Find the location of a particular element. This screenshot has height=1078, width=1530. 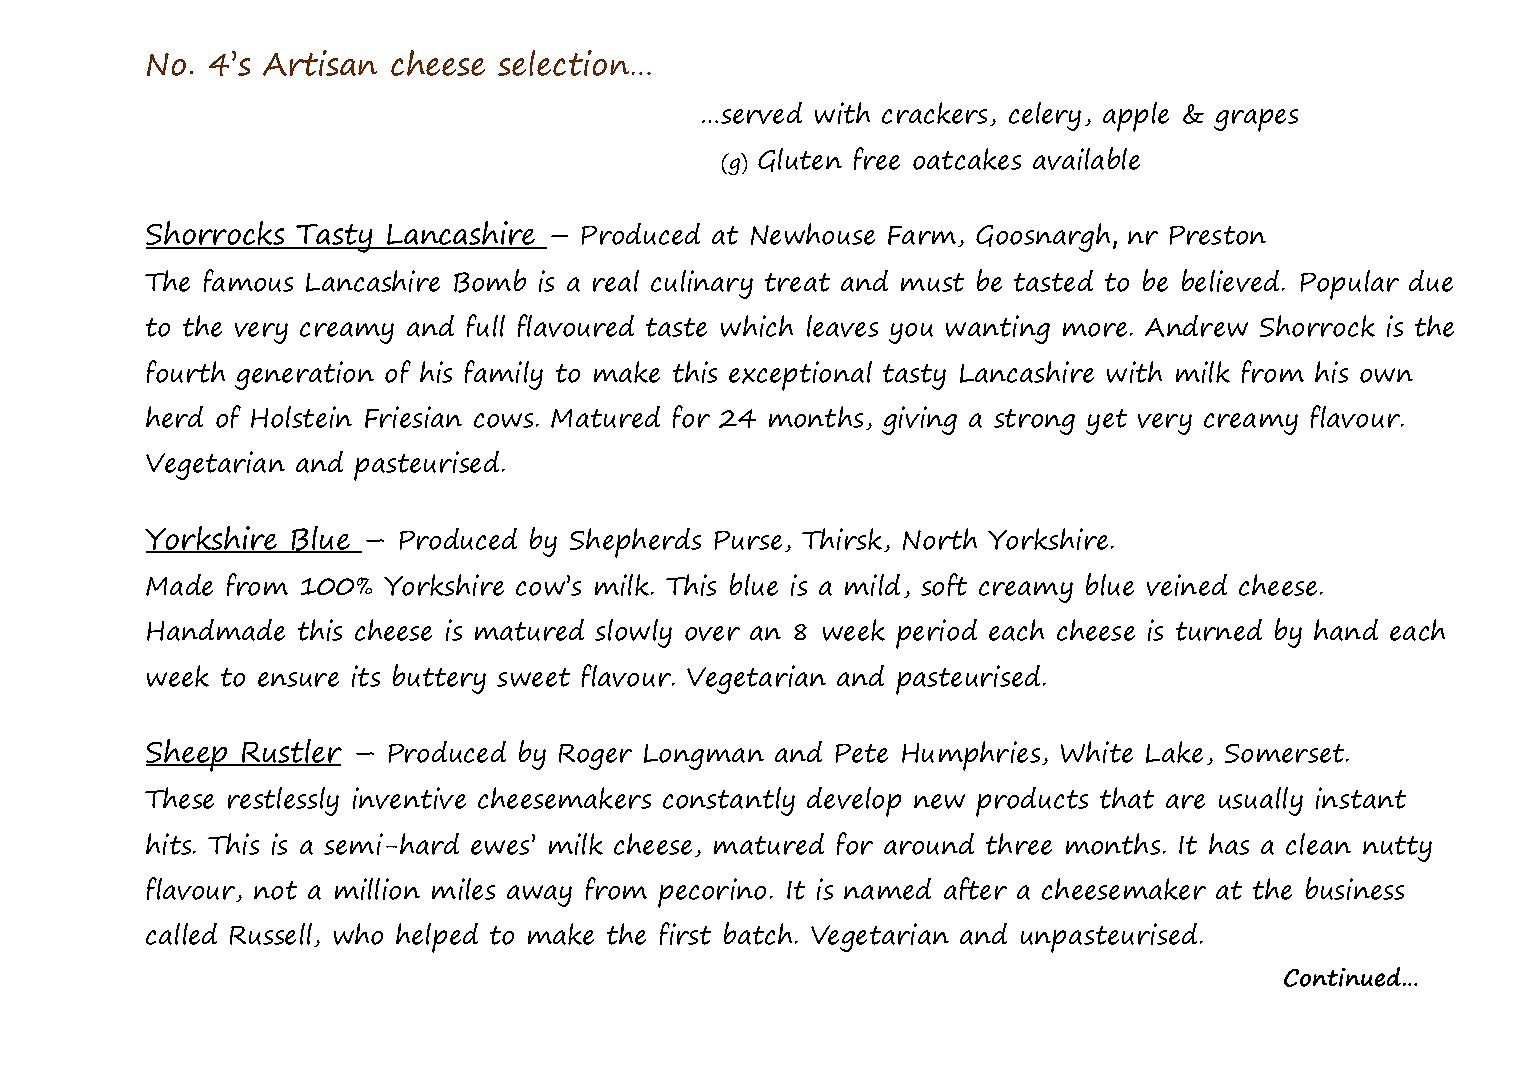

over is located at coordinates (712, 633).
